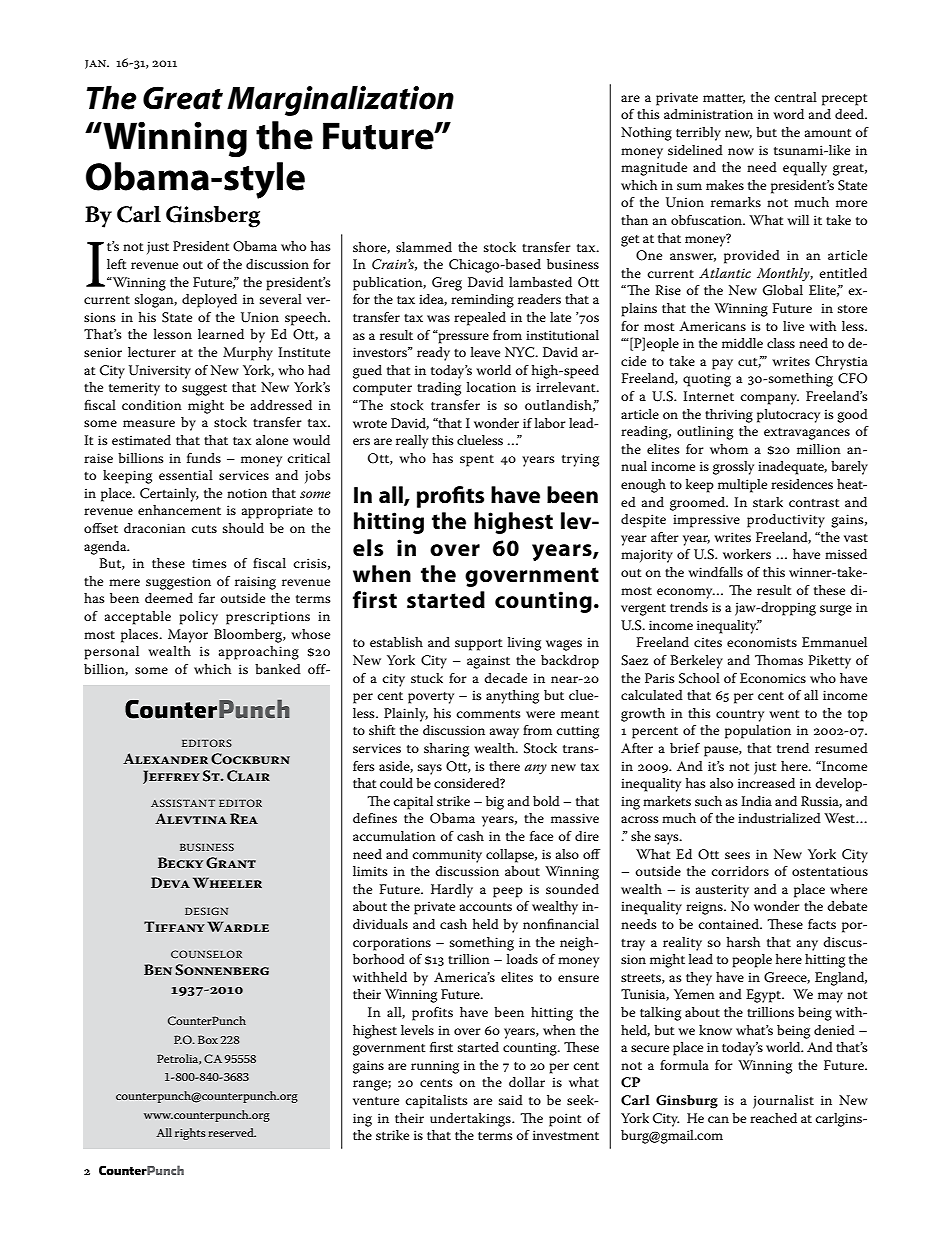 Image resolution: width=952 pixels, height=1233 pixels. Describe the element at coordinates (737, 855) in the document. I see `sees` at that location.
